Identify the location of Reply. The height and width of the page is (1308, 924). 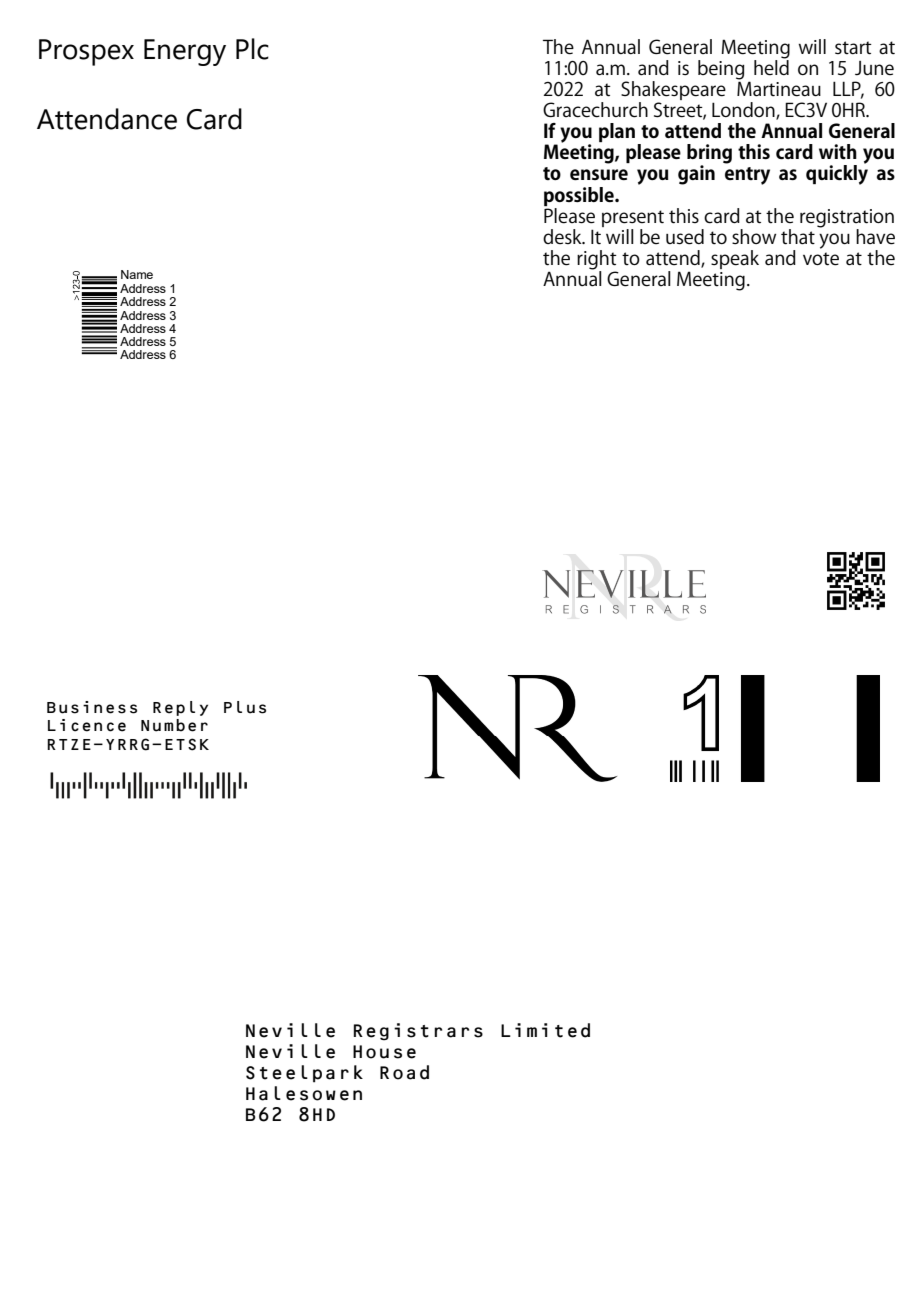
(180, 708).
